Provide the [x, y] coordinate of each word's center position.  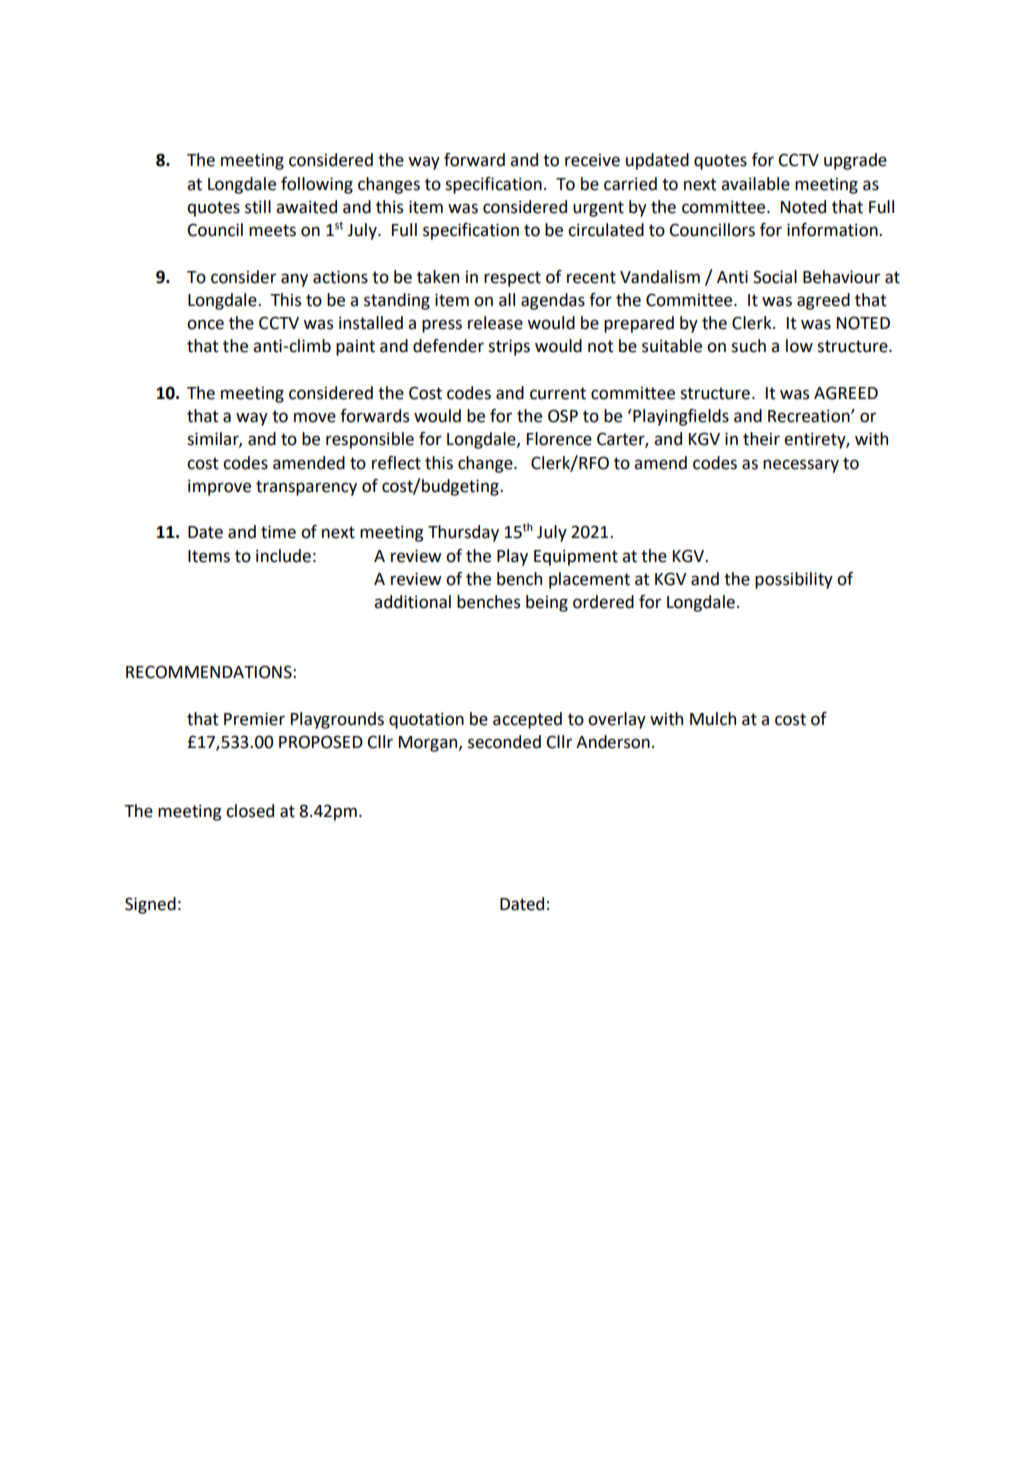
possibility [794, 580]
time [278, 532]
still [258, 207]
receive [592, 160]
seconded [504, 742]
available [755, 184]
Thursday [463, 533]
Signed [150, 905]
